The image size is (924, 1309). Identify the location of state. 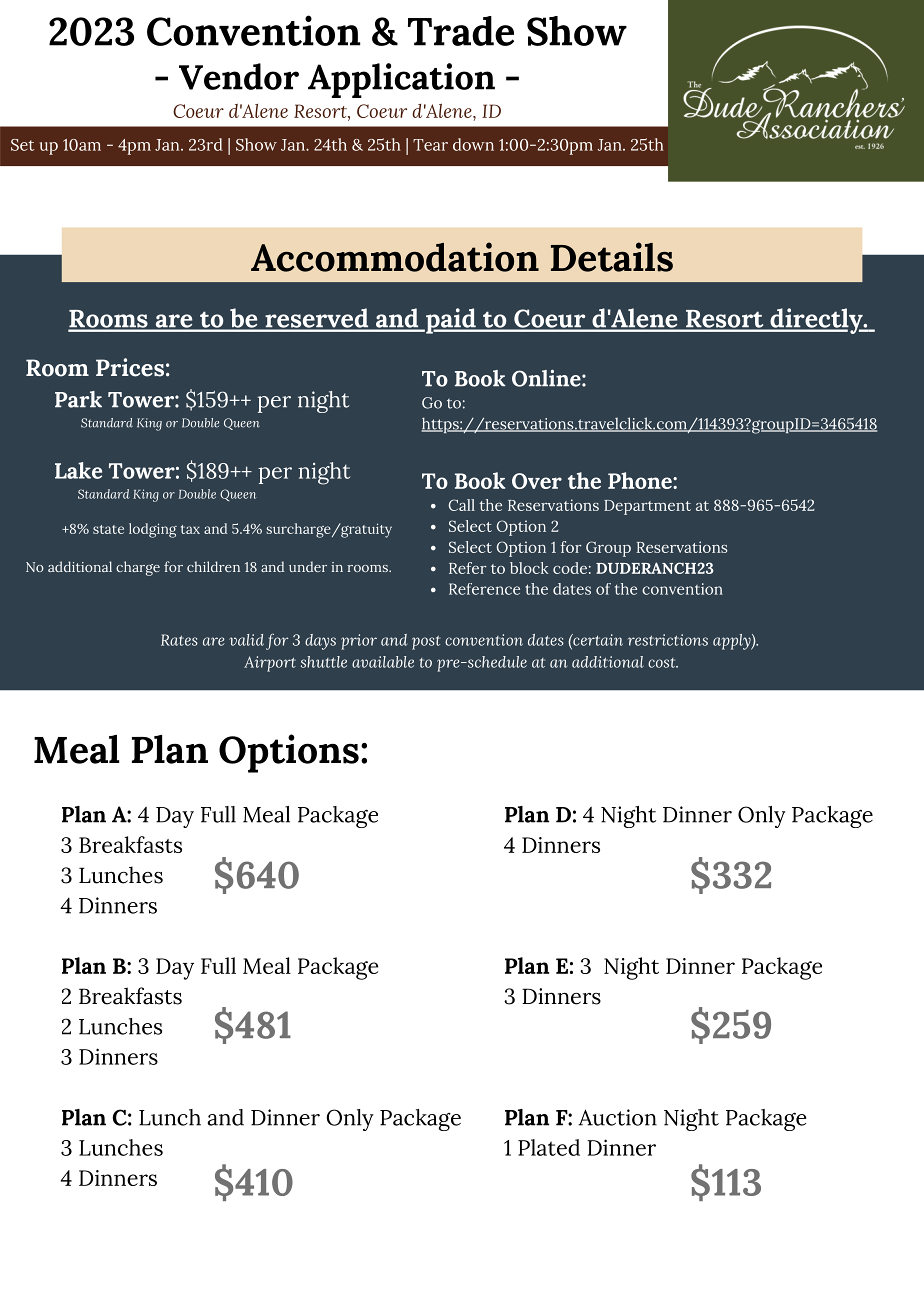
(108, 529).
